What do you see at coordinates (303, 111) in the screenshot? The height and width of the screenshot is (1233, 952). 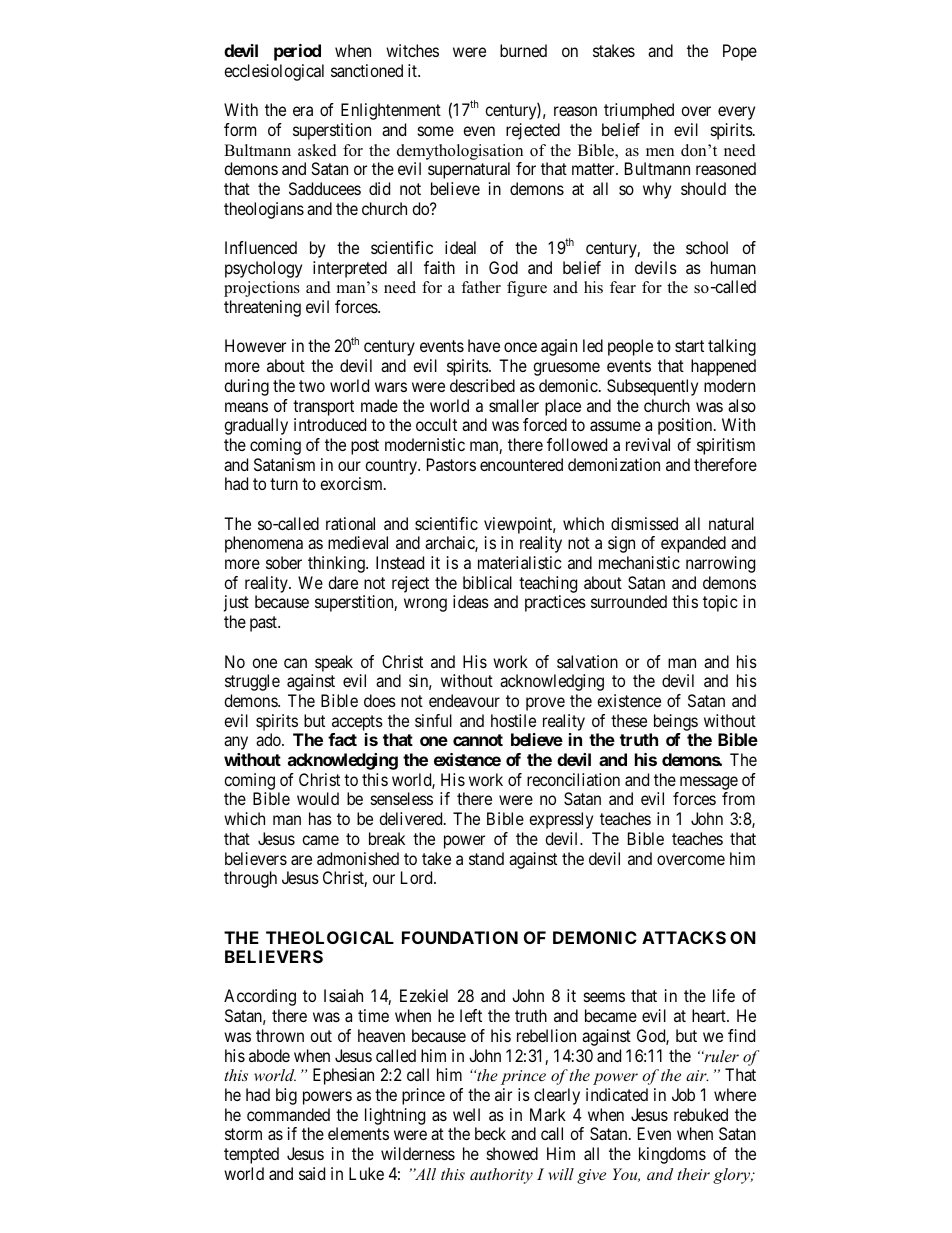 I see `era` at bounding box center [303, 111].
